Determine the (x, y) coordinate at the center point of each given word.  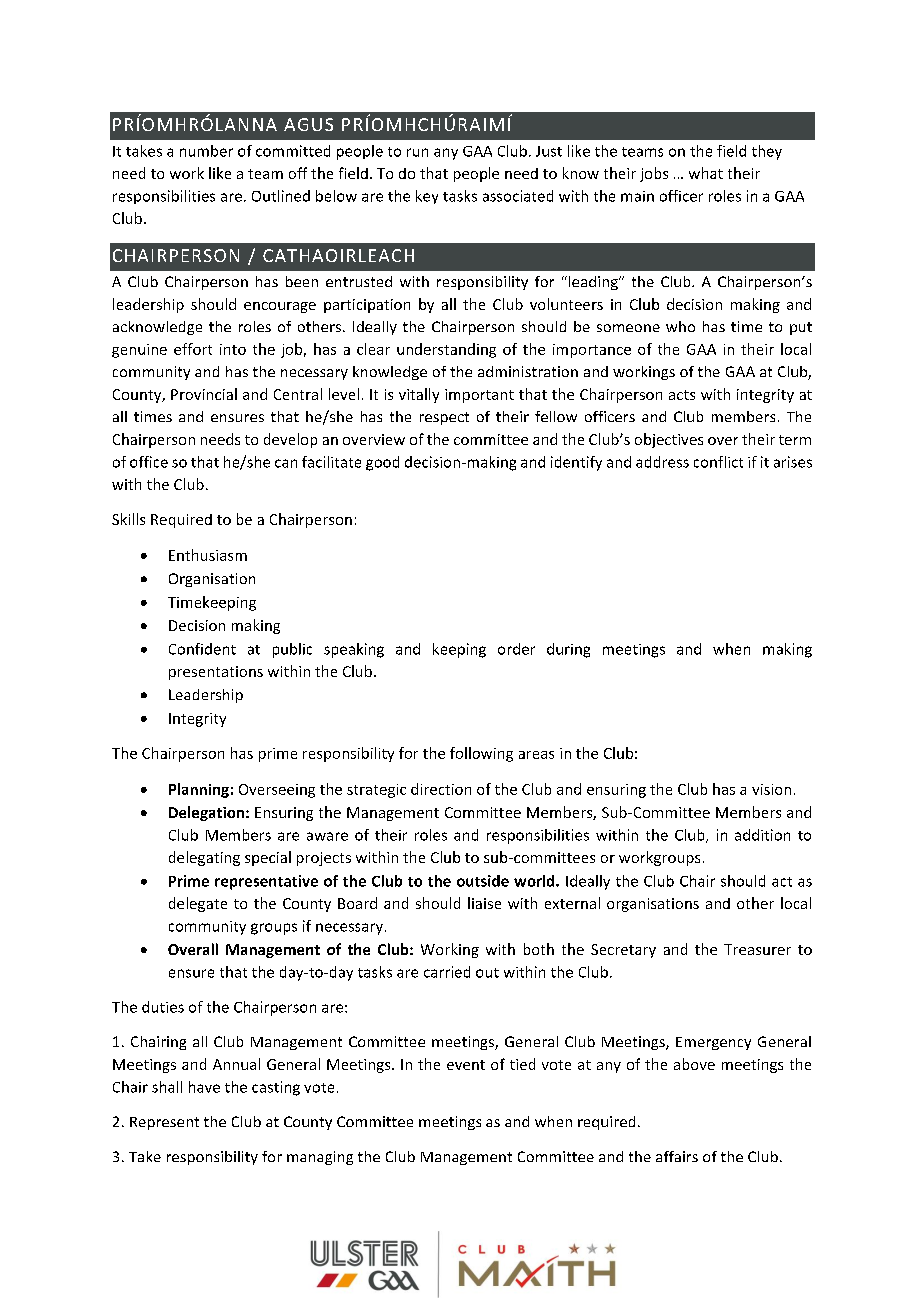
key (427, 197)
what (706, 173)
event (466, 1065)
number (206, 151)
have (204, 1087)
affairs (677, 1156)
